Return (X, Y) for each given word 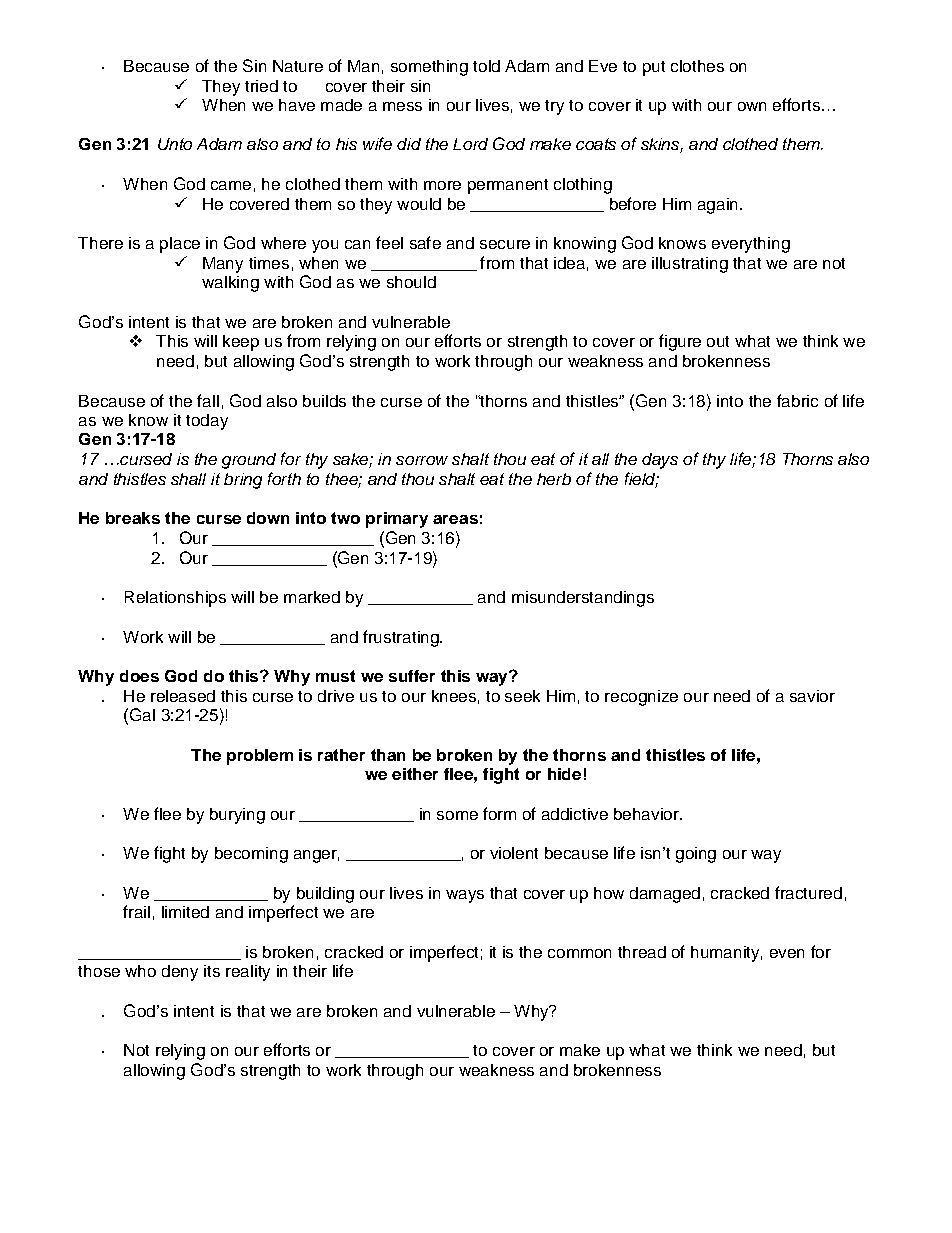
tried (261, 86)
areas (455, 519)
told (486, 66)
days (660, 461)
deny (180, 973)
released (183, 696)
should (411, 282)
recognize (641, 698)
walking (230, 284)
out (718, 341)
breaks (133, 518)
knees (454, 696)
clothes (697, 66)
